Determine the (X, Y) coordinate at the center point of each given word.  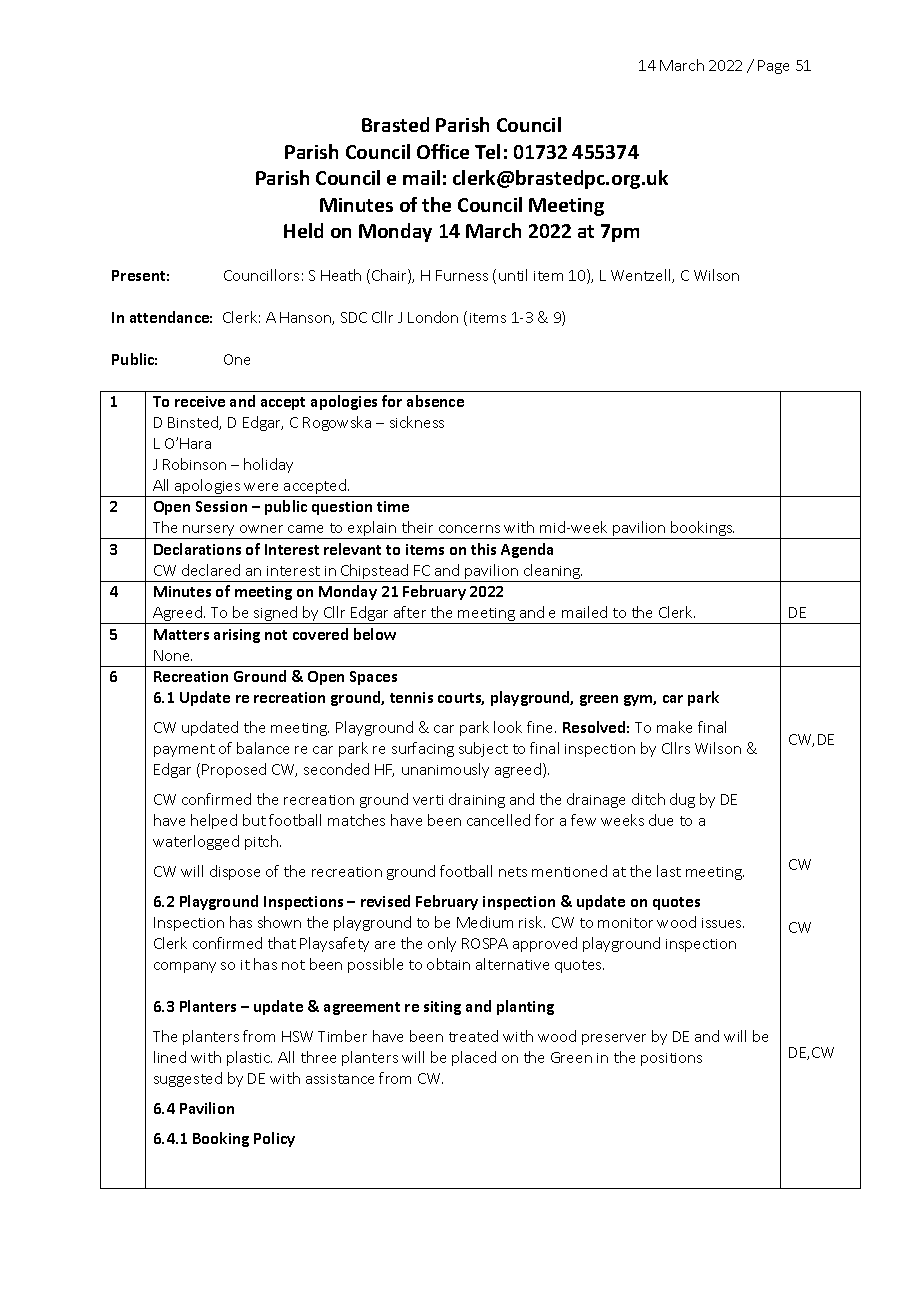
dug (682, 800)
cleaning (552, 573)
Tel (487, 151)
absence (435, 401)
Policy (274, 1139)
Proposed (234, 770)
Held (303, 230)
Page (773, 67)
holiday (268, 465)
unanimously (445, 770)
